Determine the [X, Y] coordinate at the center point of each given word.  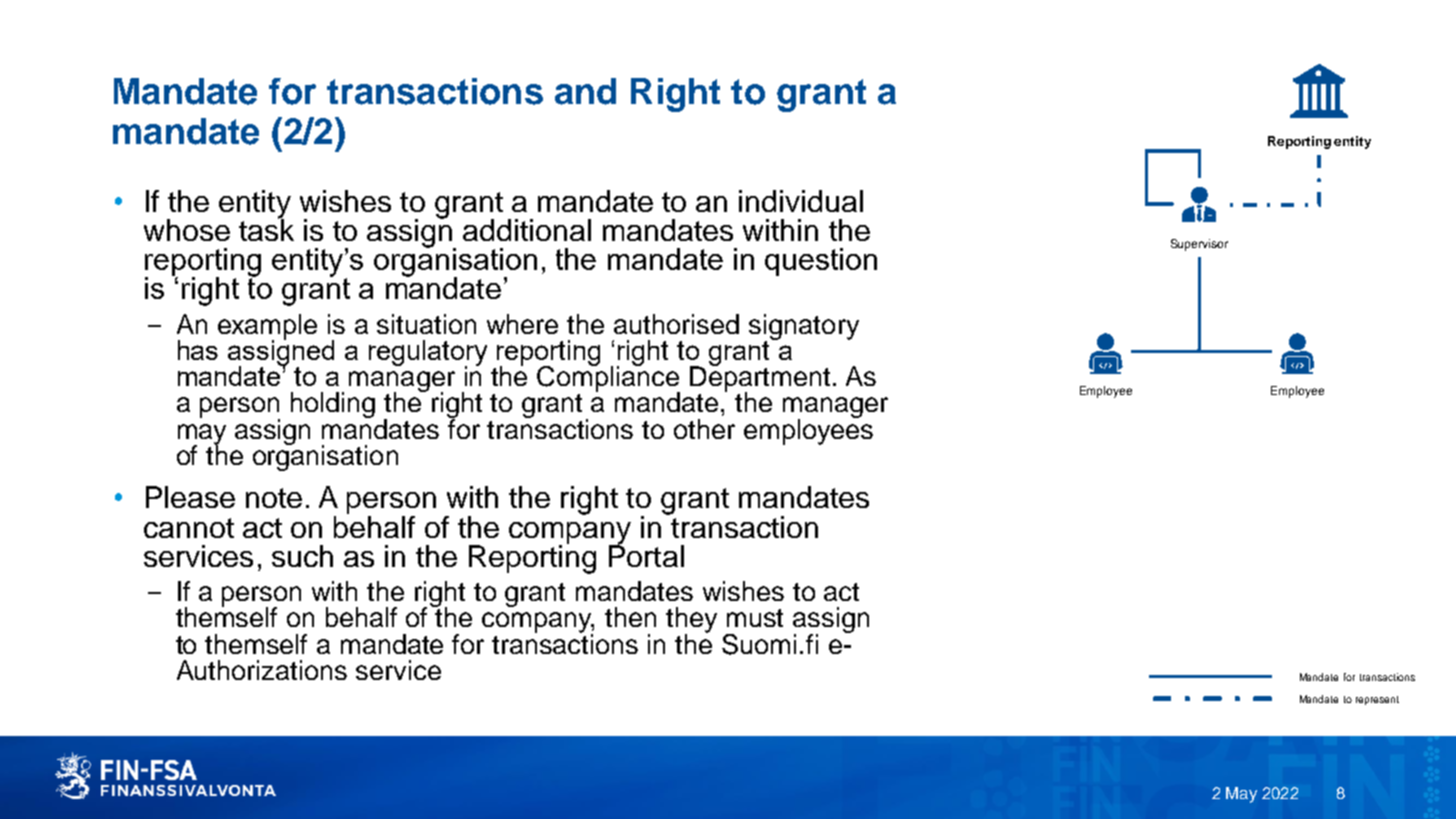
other [704, 429]
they [691, 621]
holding [333, 405]
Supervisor [1199, 245]
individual [801, 201]
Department [760, 379]
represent [1377, 700]
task [266, 229]
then [630, 617]
